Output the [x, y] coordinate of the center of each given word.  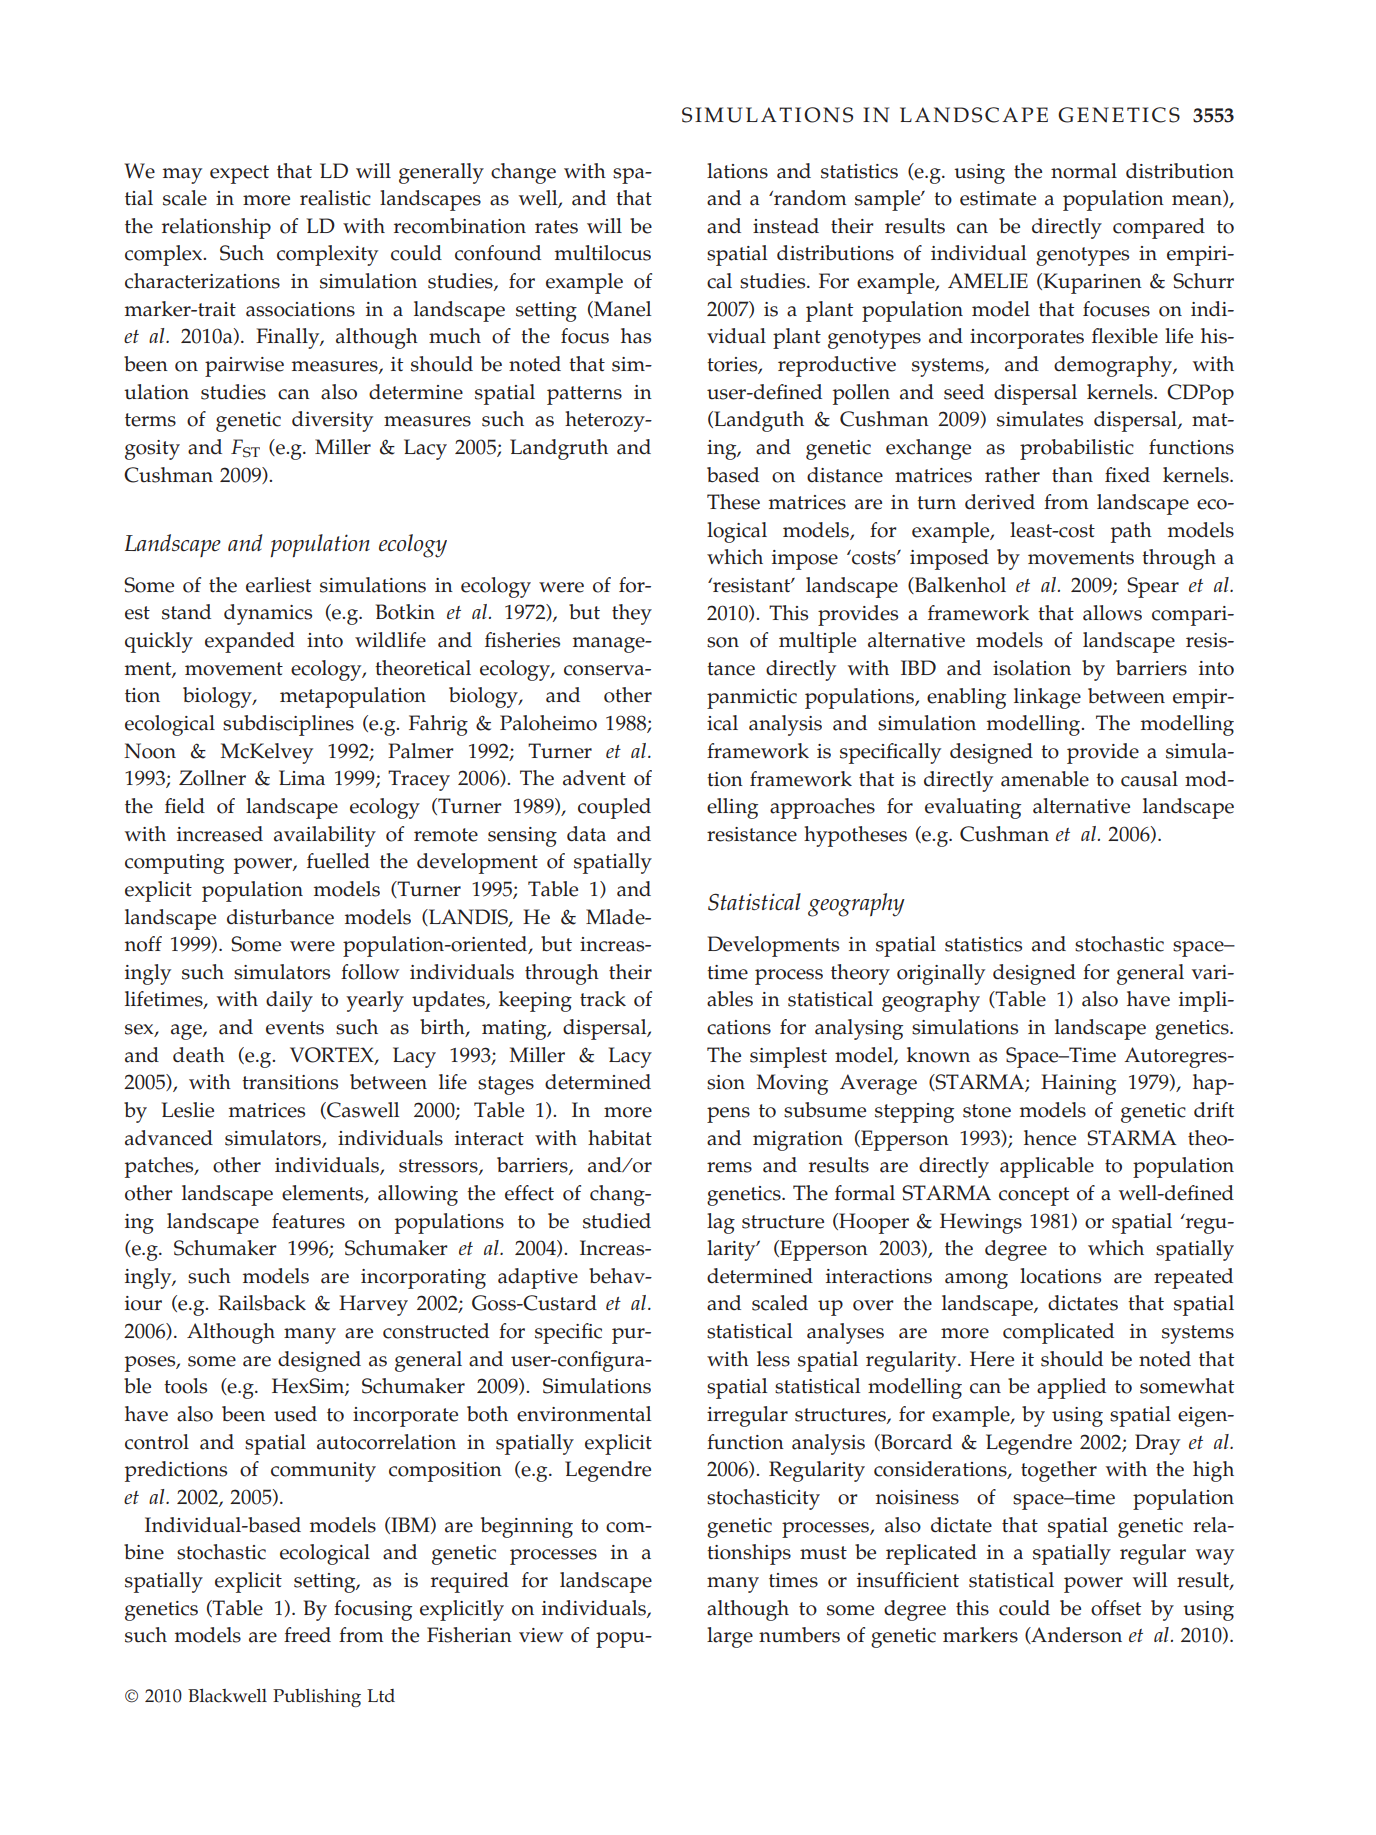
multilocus [603, 253]
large [730, 1637]
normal [1084, 171]
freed [307, 1635]
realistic [335, 198]
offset [1116, 1608]
